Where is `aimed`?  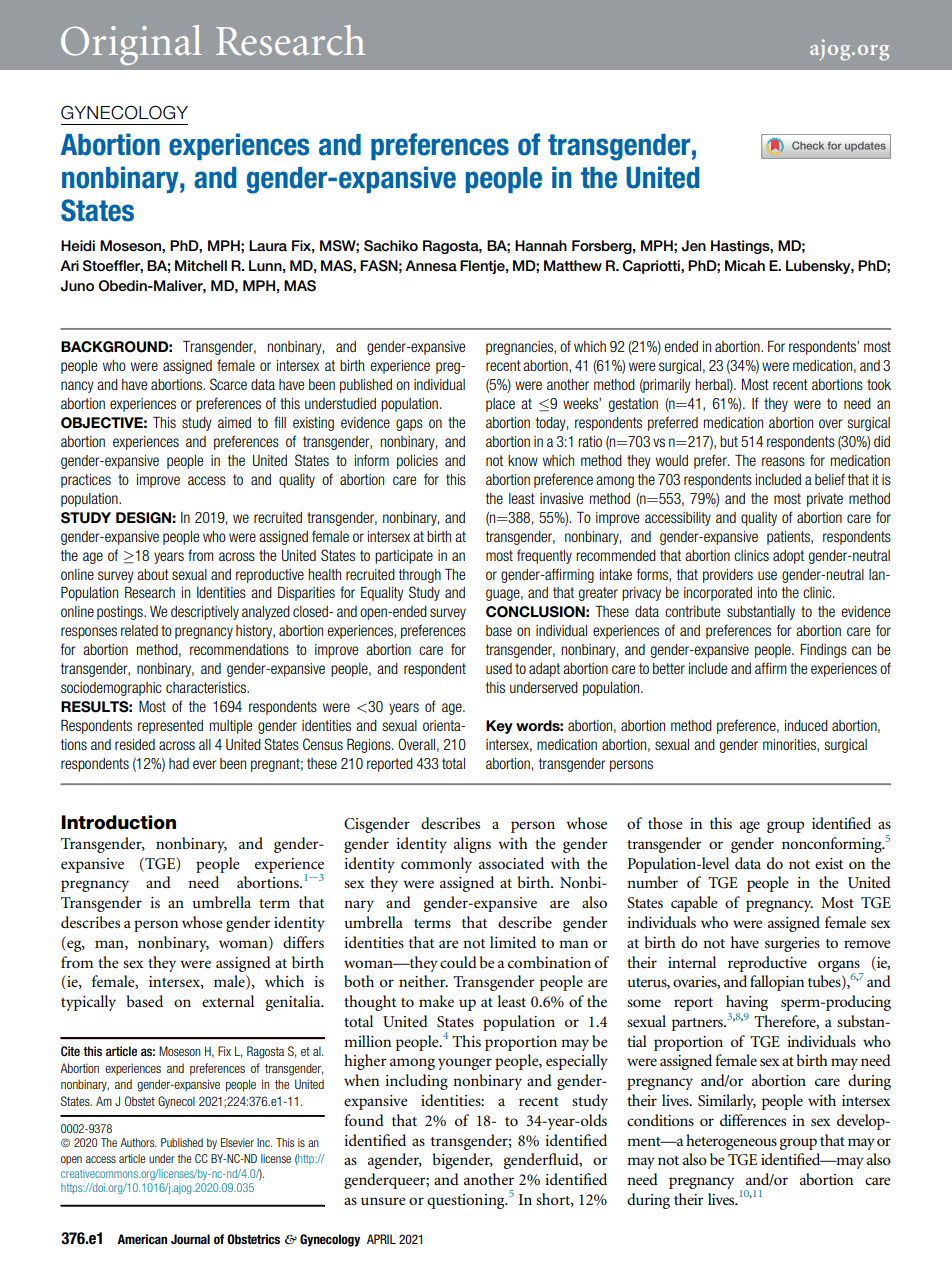 aimed is located at coordinates (234, 422).
